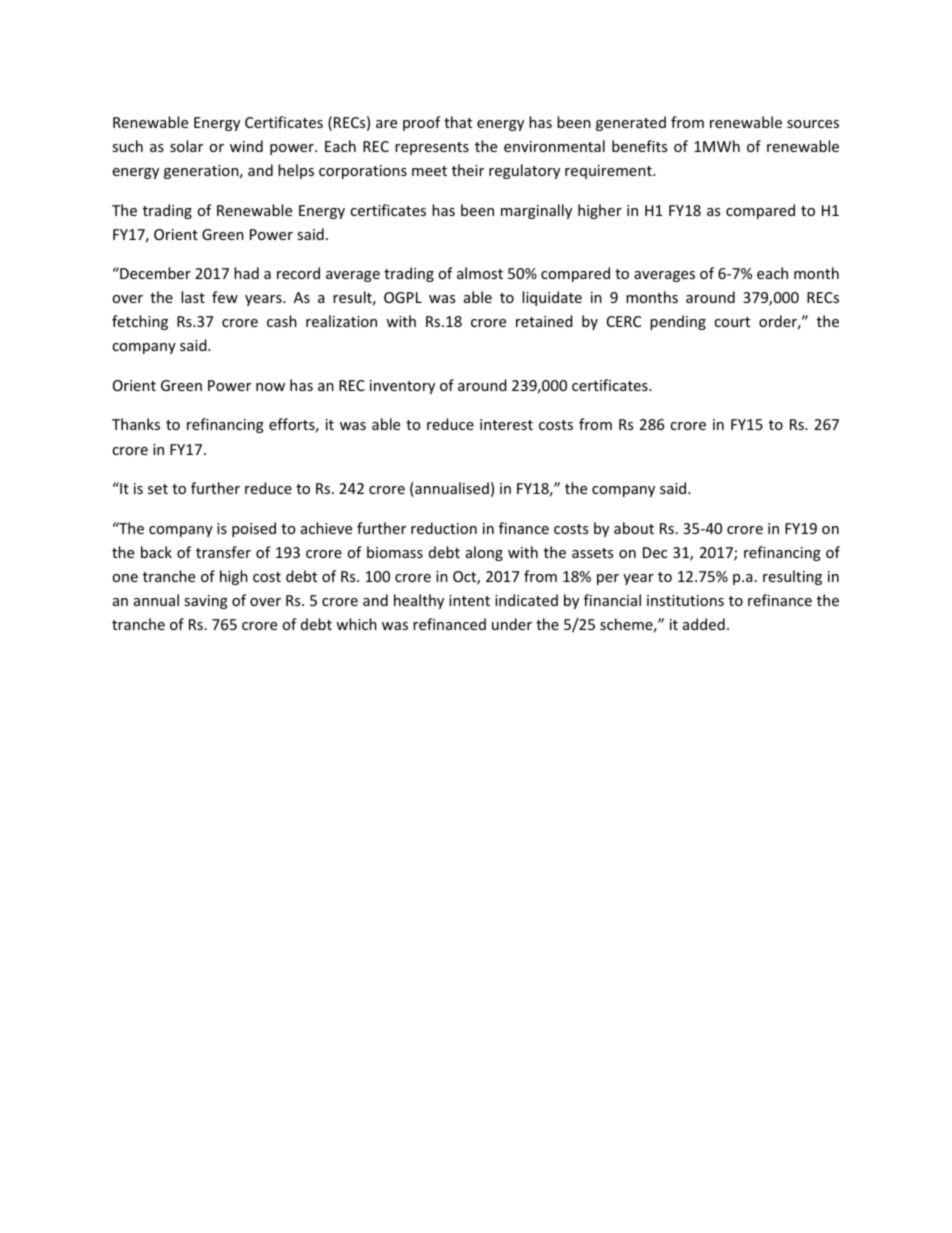  What do you see at coordinates (444, 528) in the image?
I see `reduction` at bounding box center [444, 528].
